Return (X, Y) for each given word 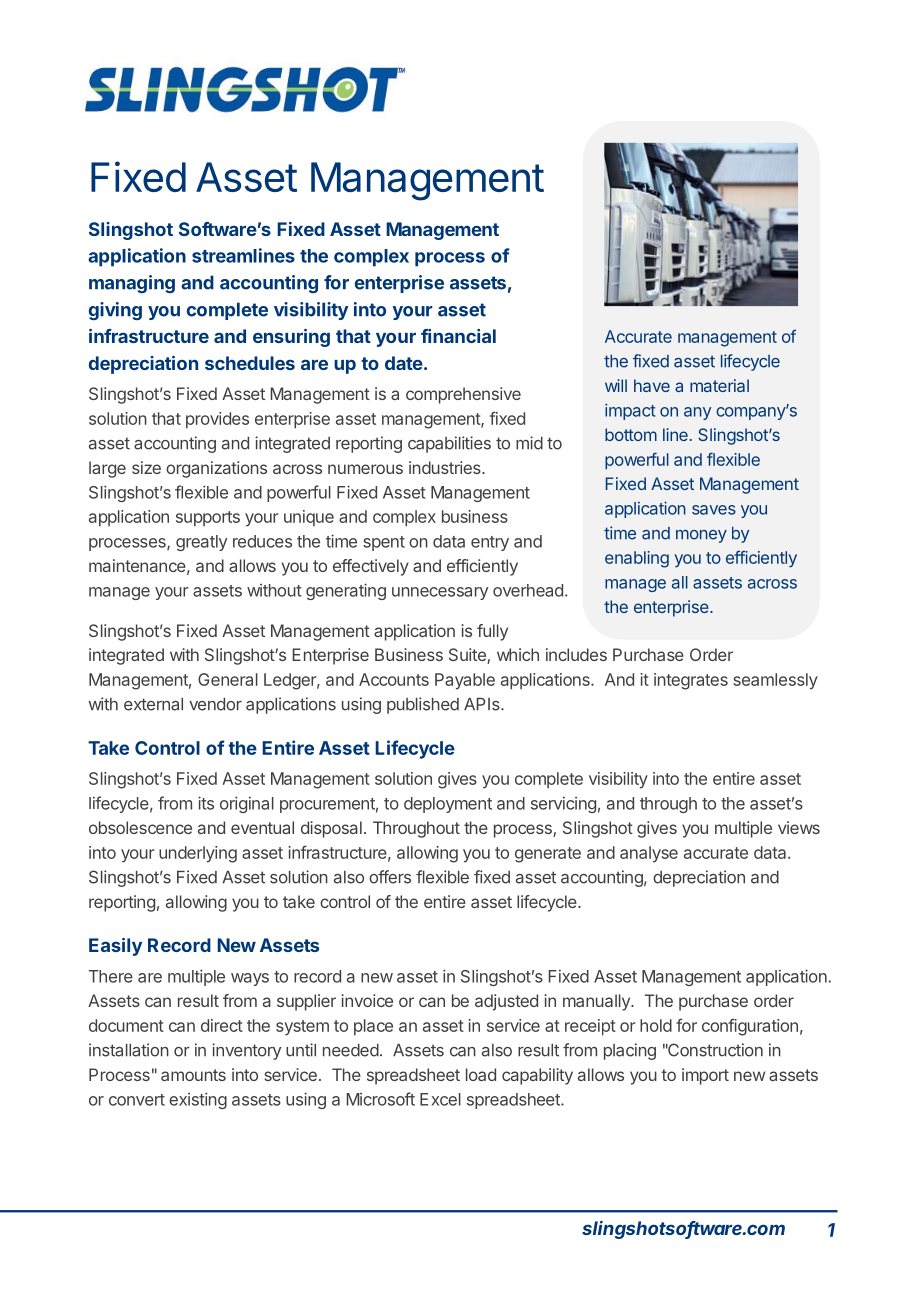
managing (132, 284)
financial (458, 336)
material (719, 385)
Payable (465, 681)
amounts (193, 1075)
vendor (215, 704)
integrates (691, 681)
